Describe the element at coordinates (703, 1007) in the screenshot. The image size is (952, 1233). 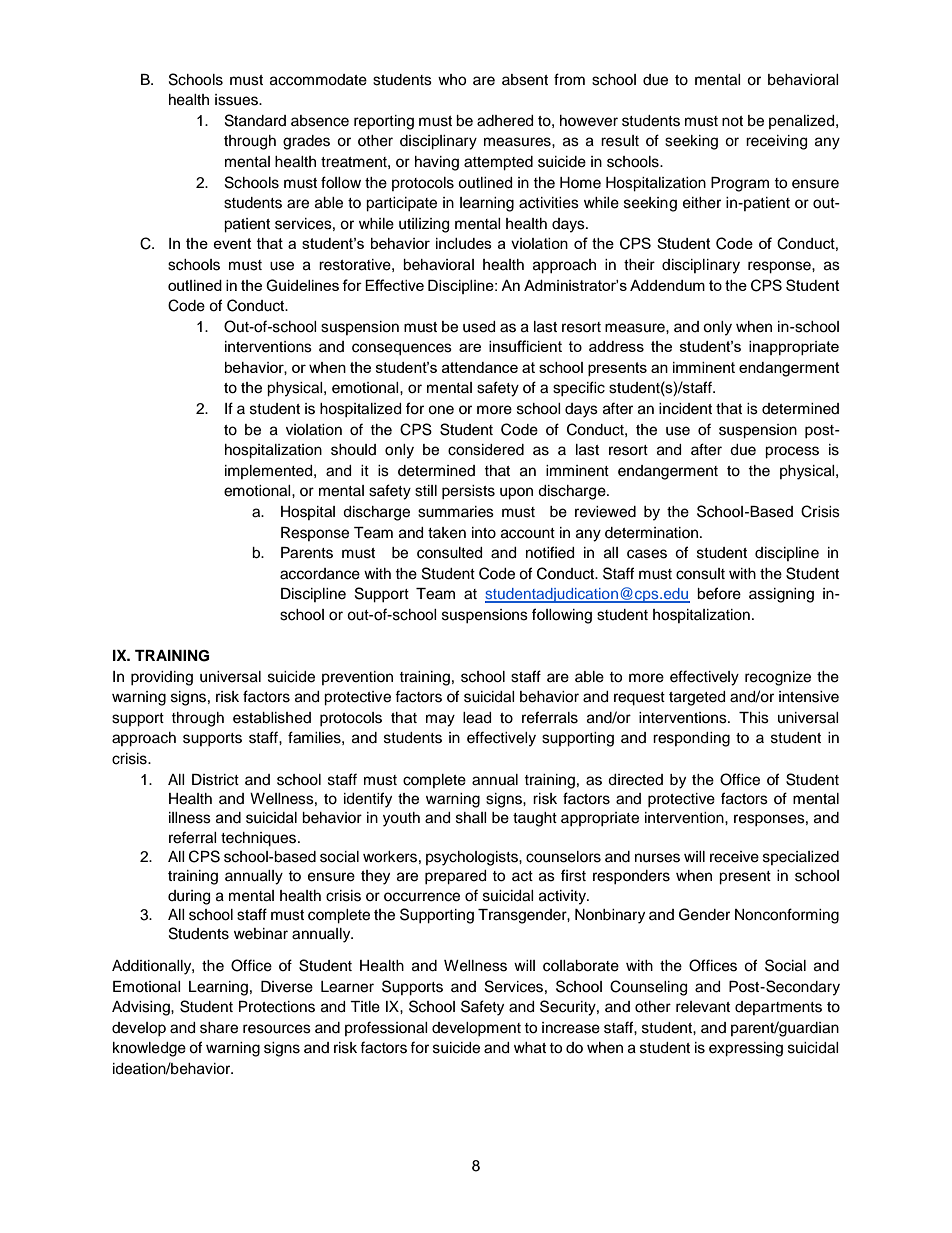
I see `relevant` at that location.
